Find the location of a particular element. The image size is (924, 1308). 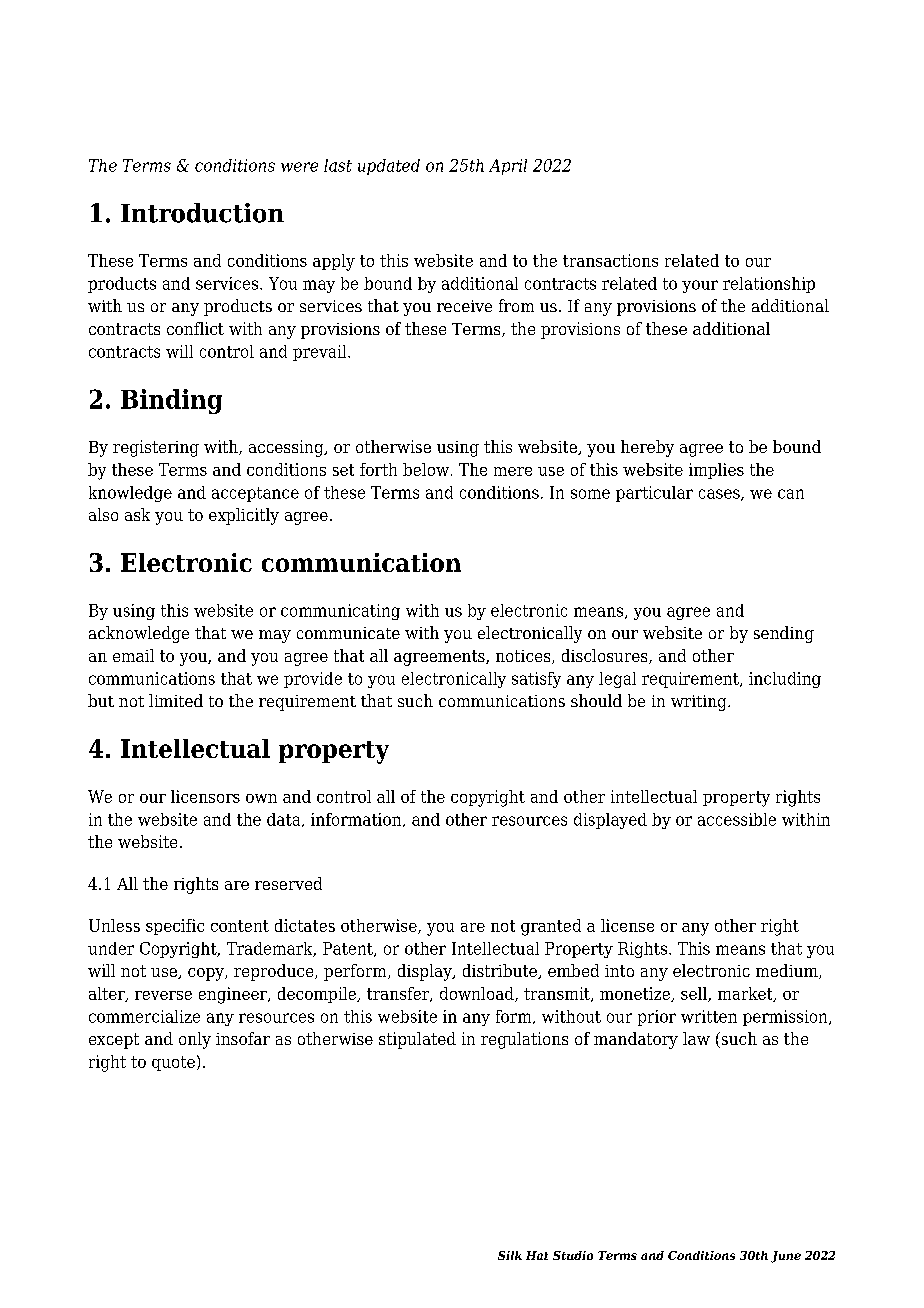

reverse is located at coordinates (163, 995).
